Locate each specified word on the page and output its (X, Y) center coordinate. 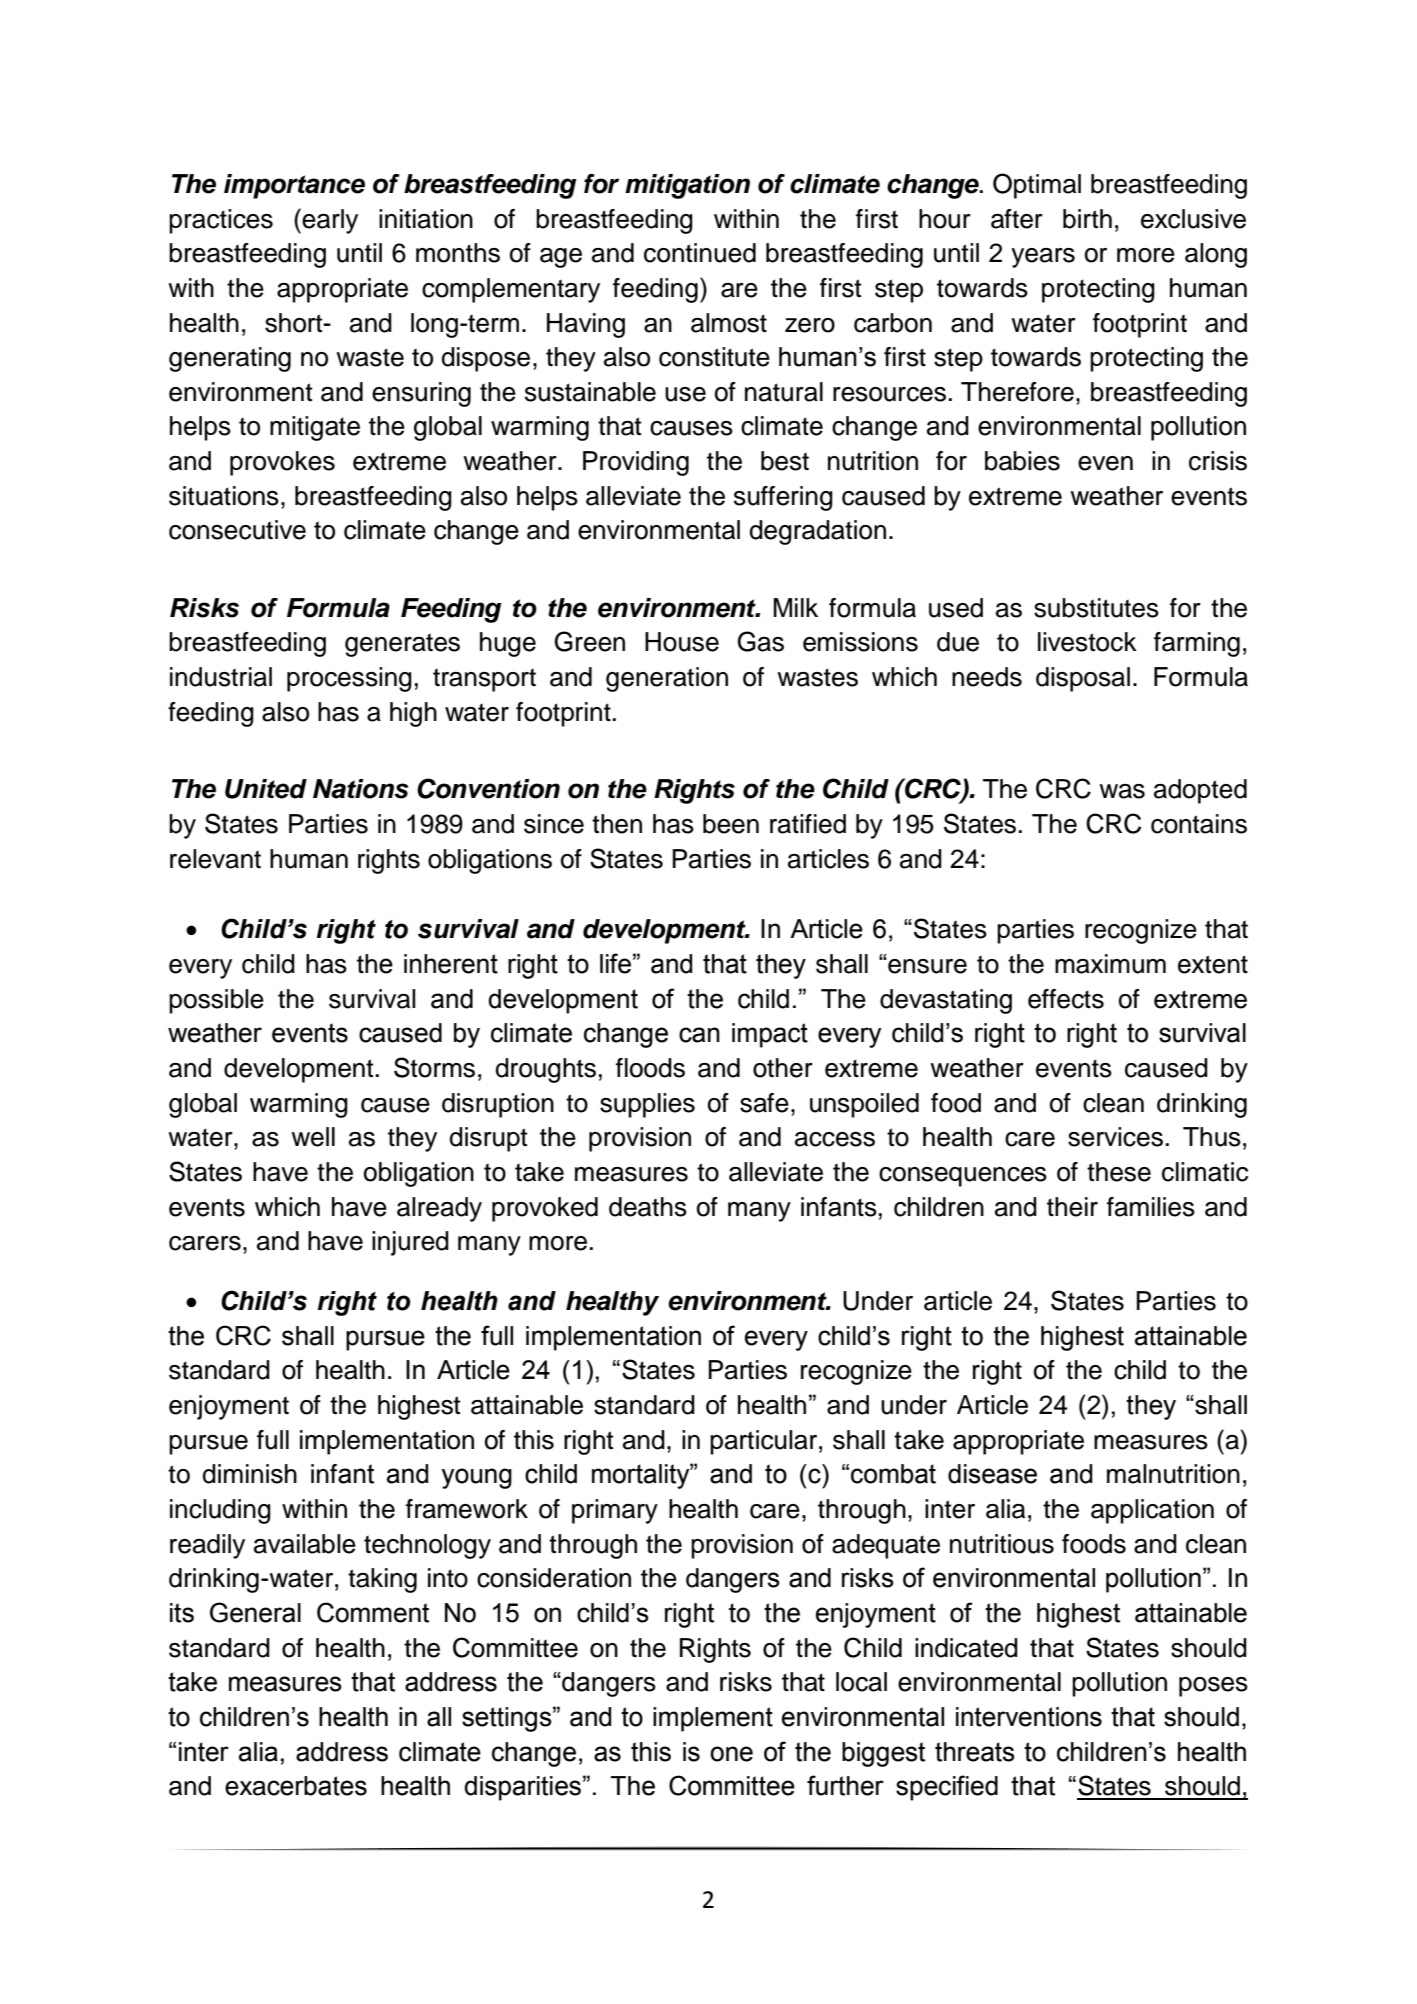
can (699, 1035)
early (330, 221)
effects (1066, 999)
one (731, 1754)
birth (1087, 219)
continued (700, 253)
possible (216, 1001)
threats (975, 1752)
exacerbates (296, 1786)
